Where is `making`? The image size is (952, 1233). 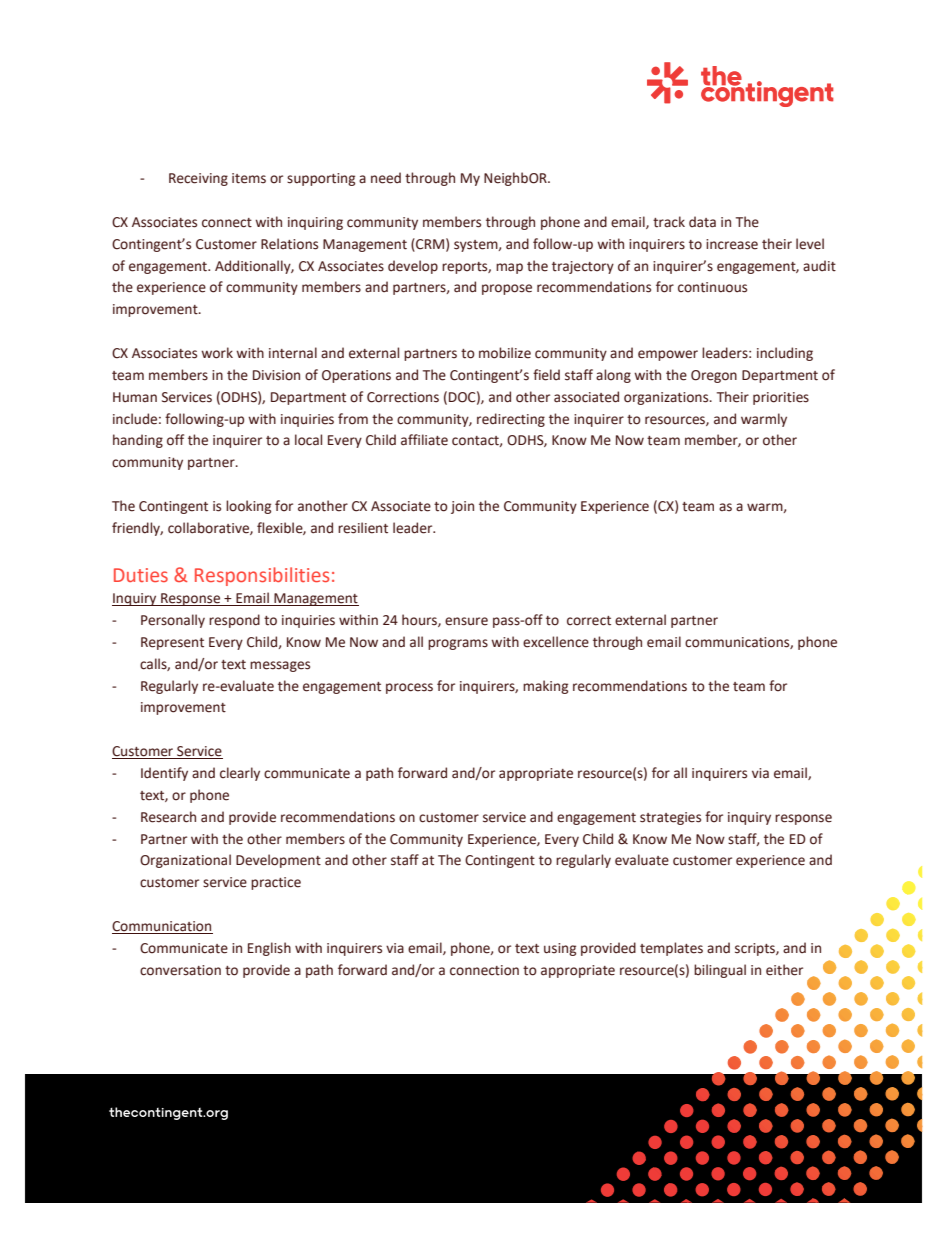 making is located at coordinates (545, 687).
